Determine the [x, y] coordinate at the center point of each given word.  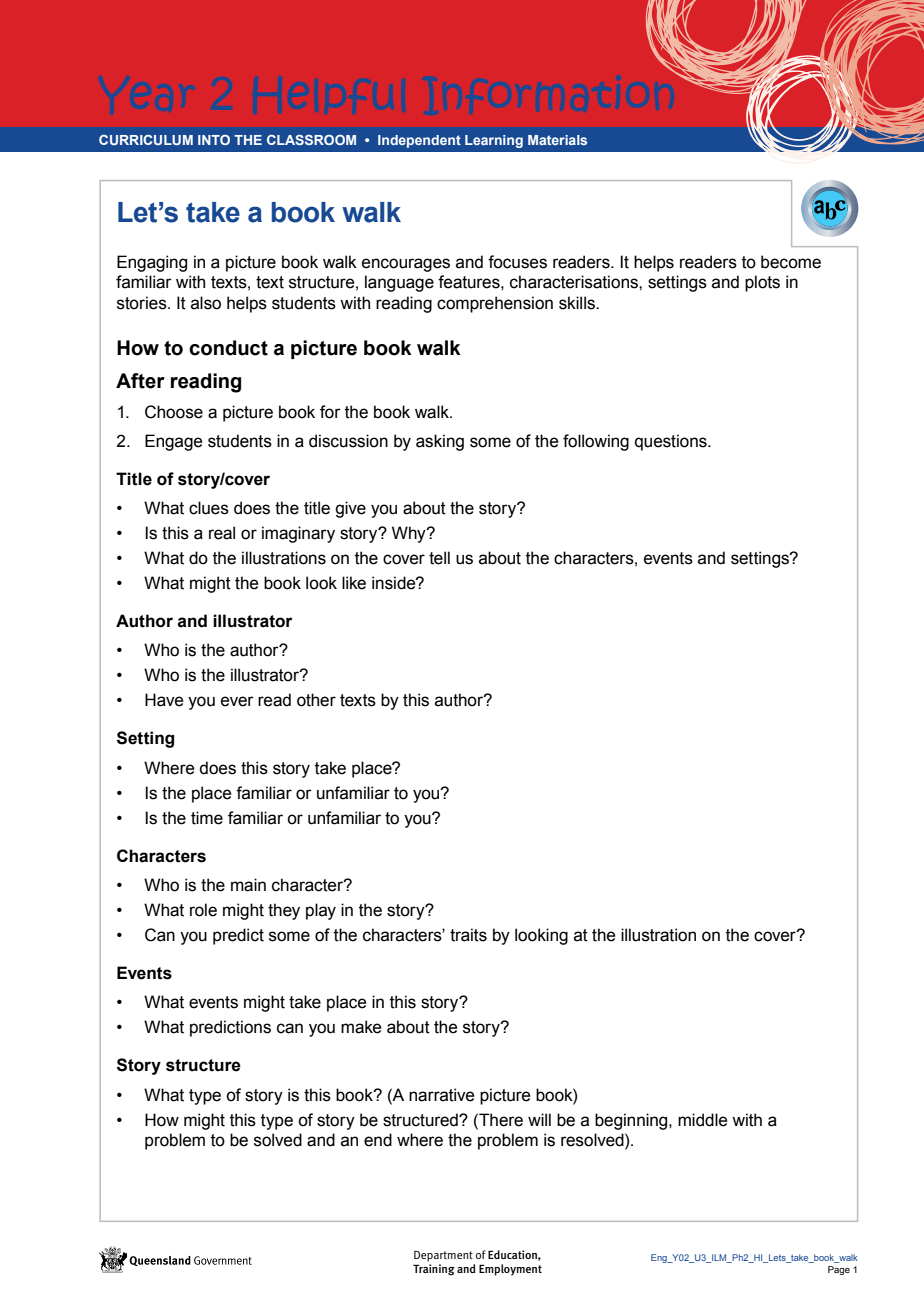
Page [839, 1270]
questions [672, 442]
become [791, 262]
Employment [510, 1270]
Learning [494, 141]
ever [237, 701]
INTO [214, 140]
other [316, 700]
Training [434, 1270]
